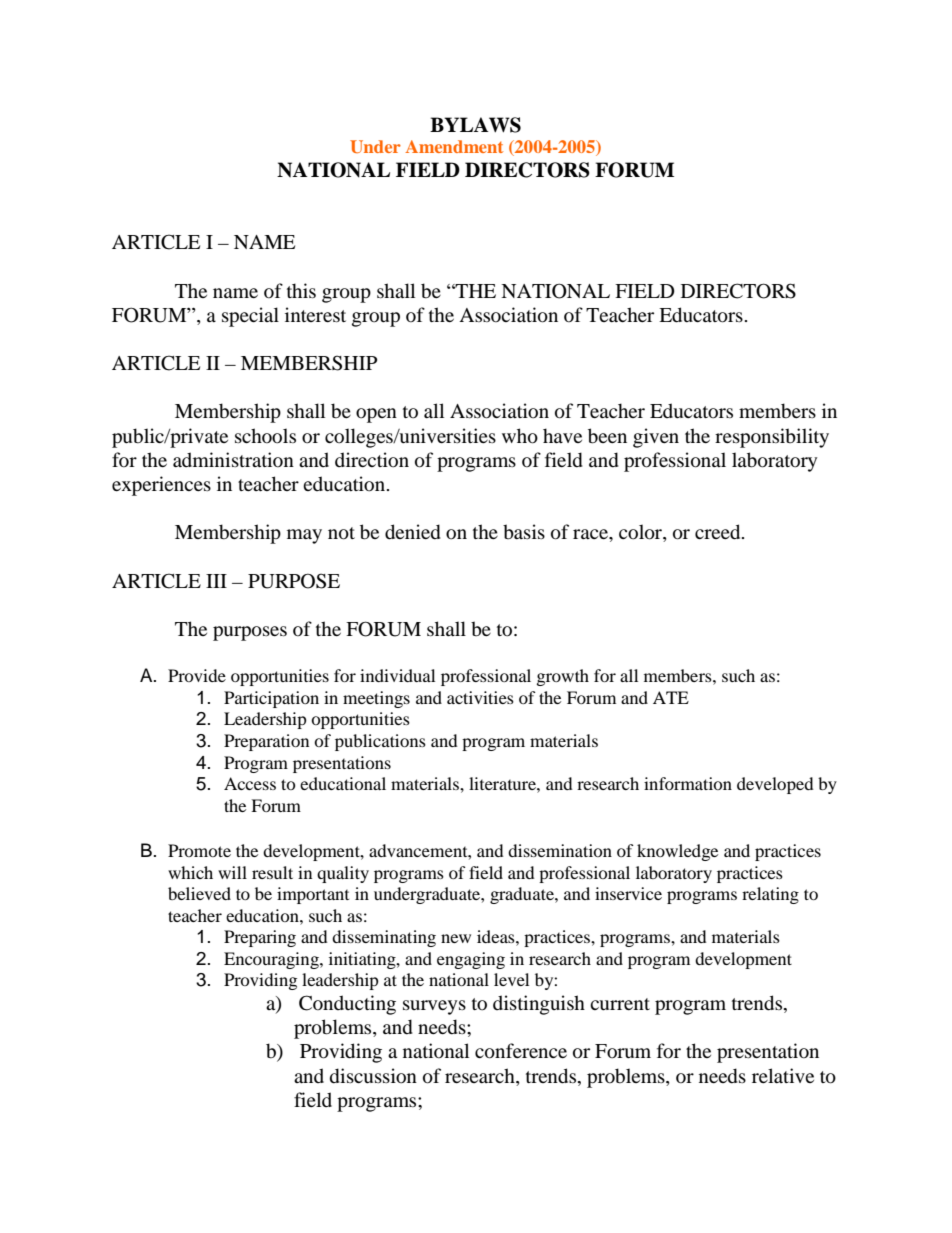 Image resolution: width=952 pixels, height=1233 pixels. Describe the element at coordinates (272, 960) in the page. I see `Encouraging` at that location.
